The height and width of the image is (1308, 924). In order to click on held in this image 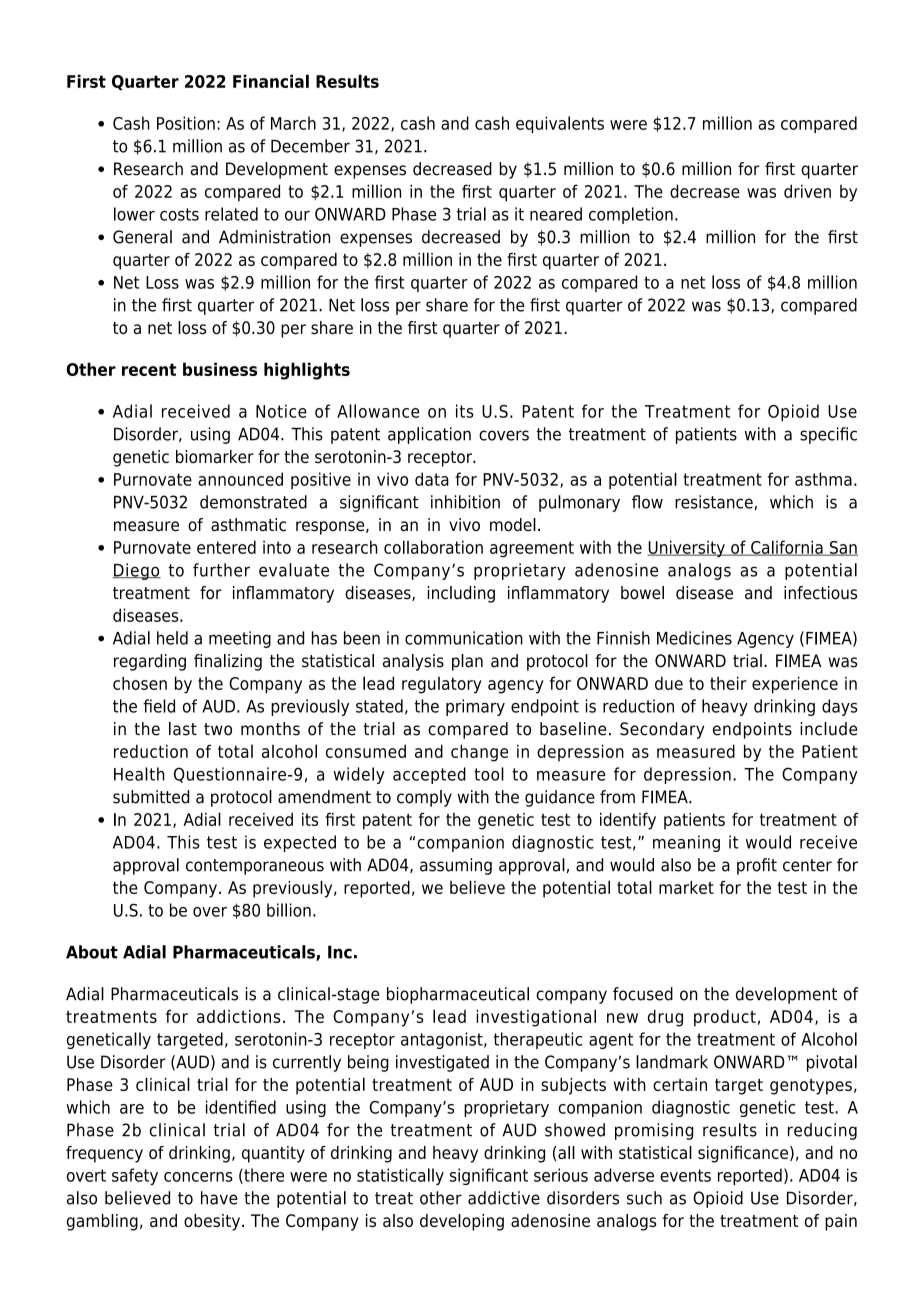, I will do `click(172, 638)`.
